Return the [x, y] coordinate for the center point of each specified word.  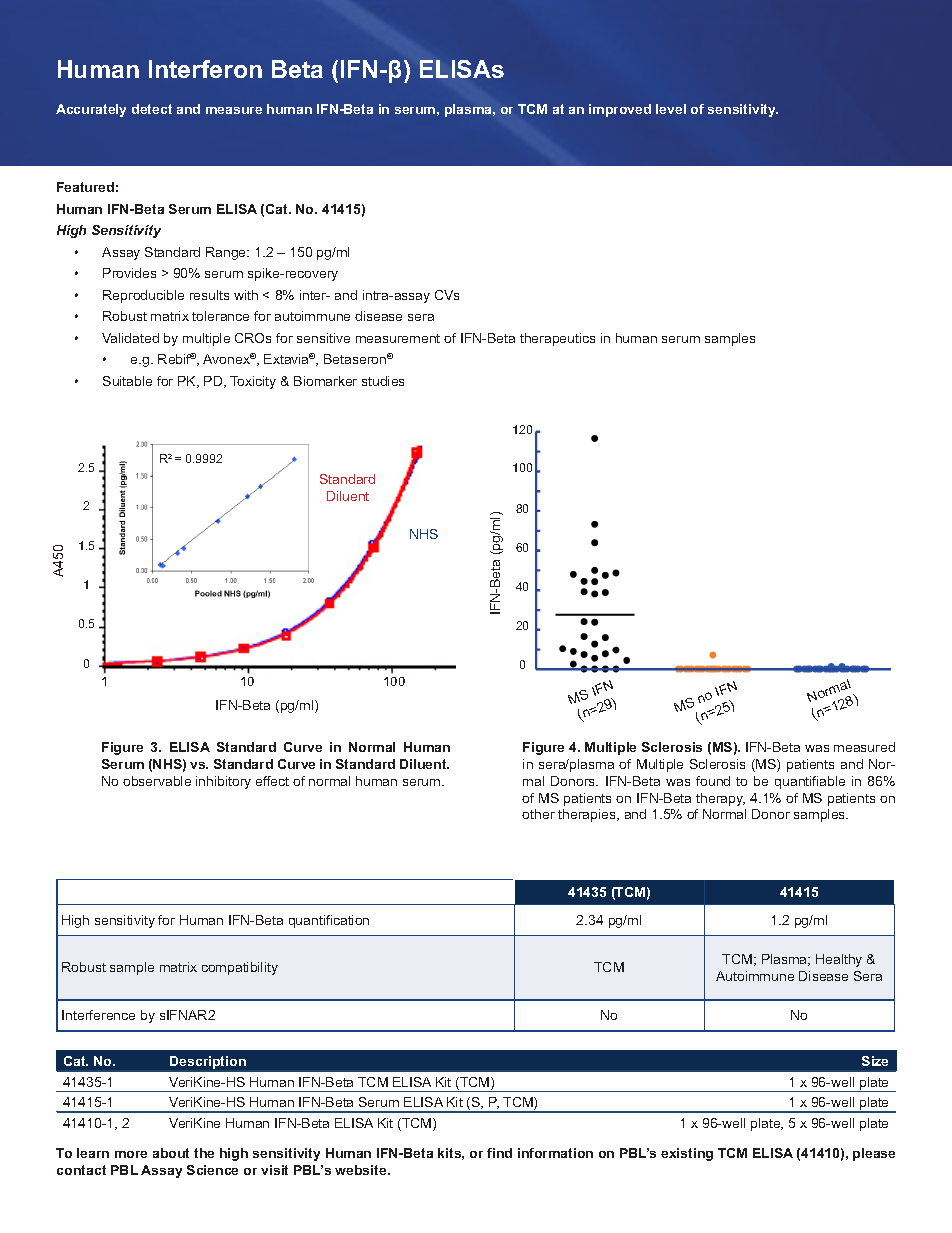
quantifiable [810, 782]
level [671, 109]
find [499, 1153]
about [171, 1153]
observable [157, 781]
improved [620, 110]
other [538, 814]
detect [152, 109]
